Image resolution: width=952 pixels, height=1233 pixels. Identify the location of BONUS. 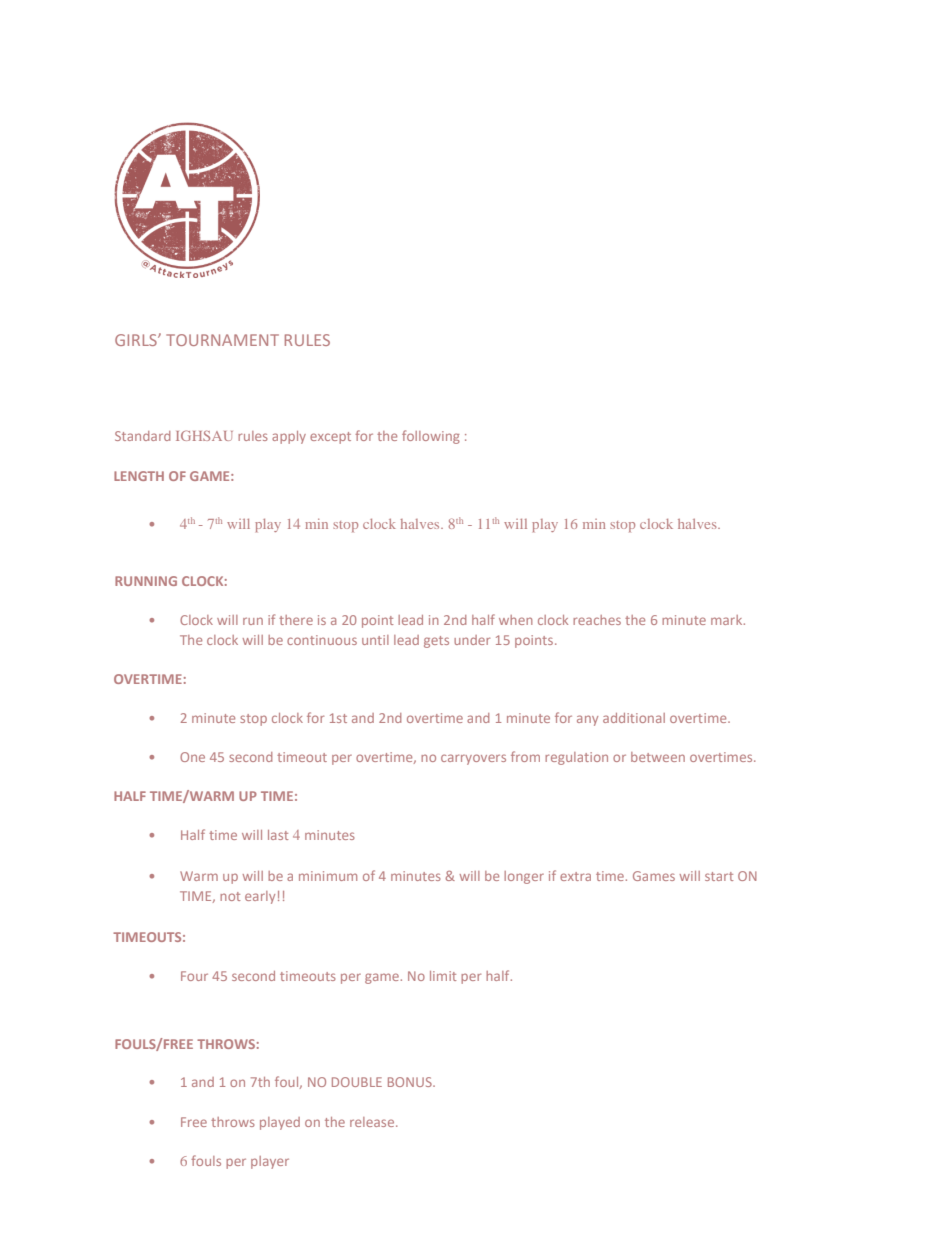
(411, 1082).
